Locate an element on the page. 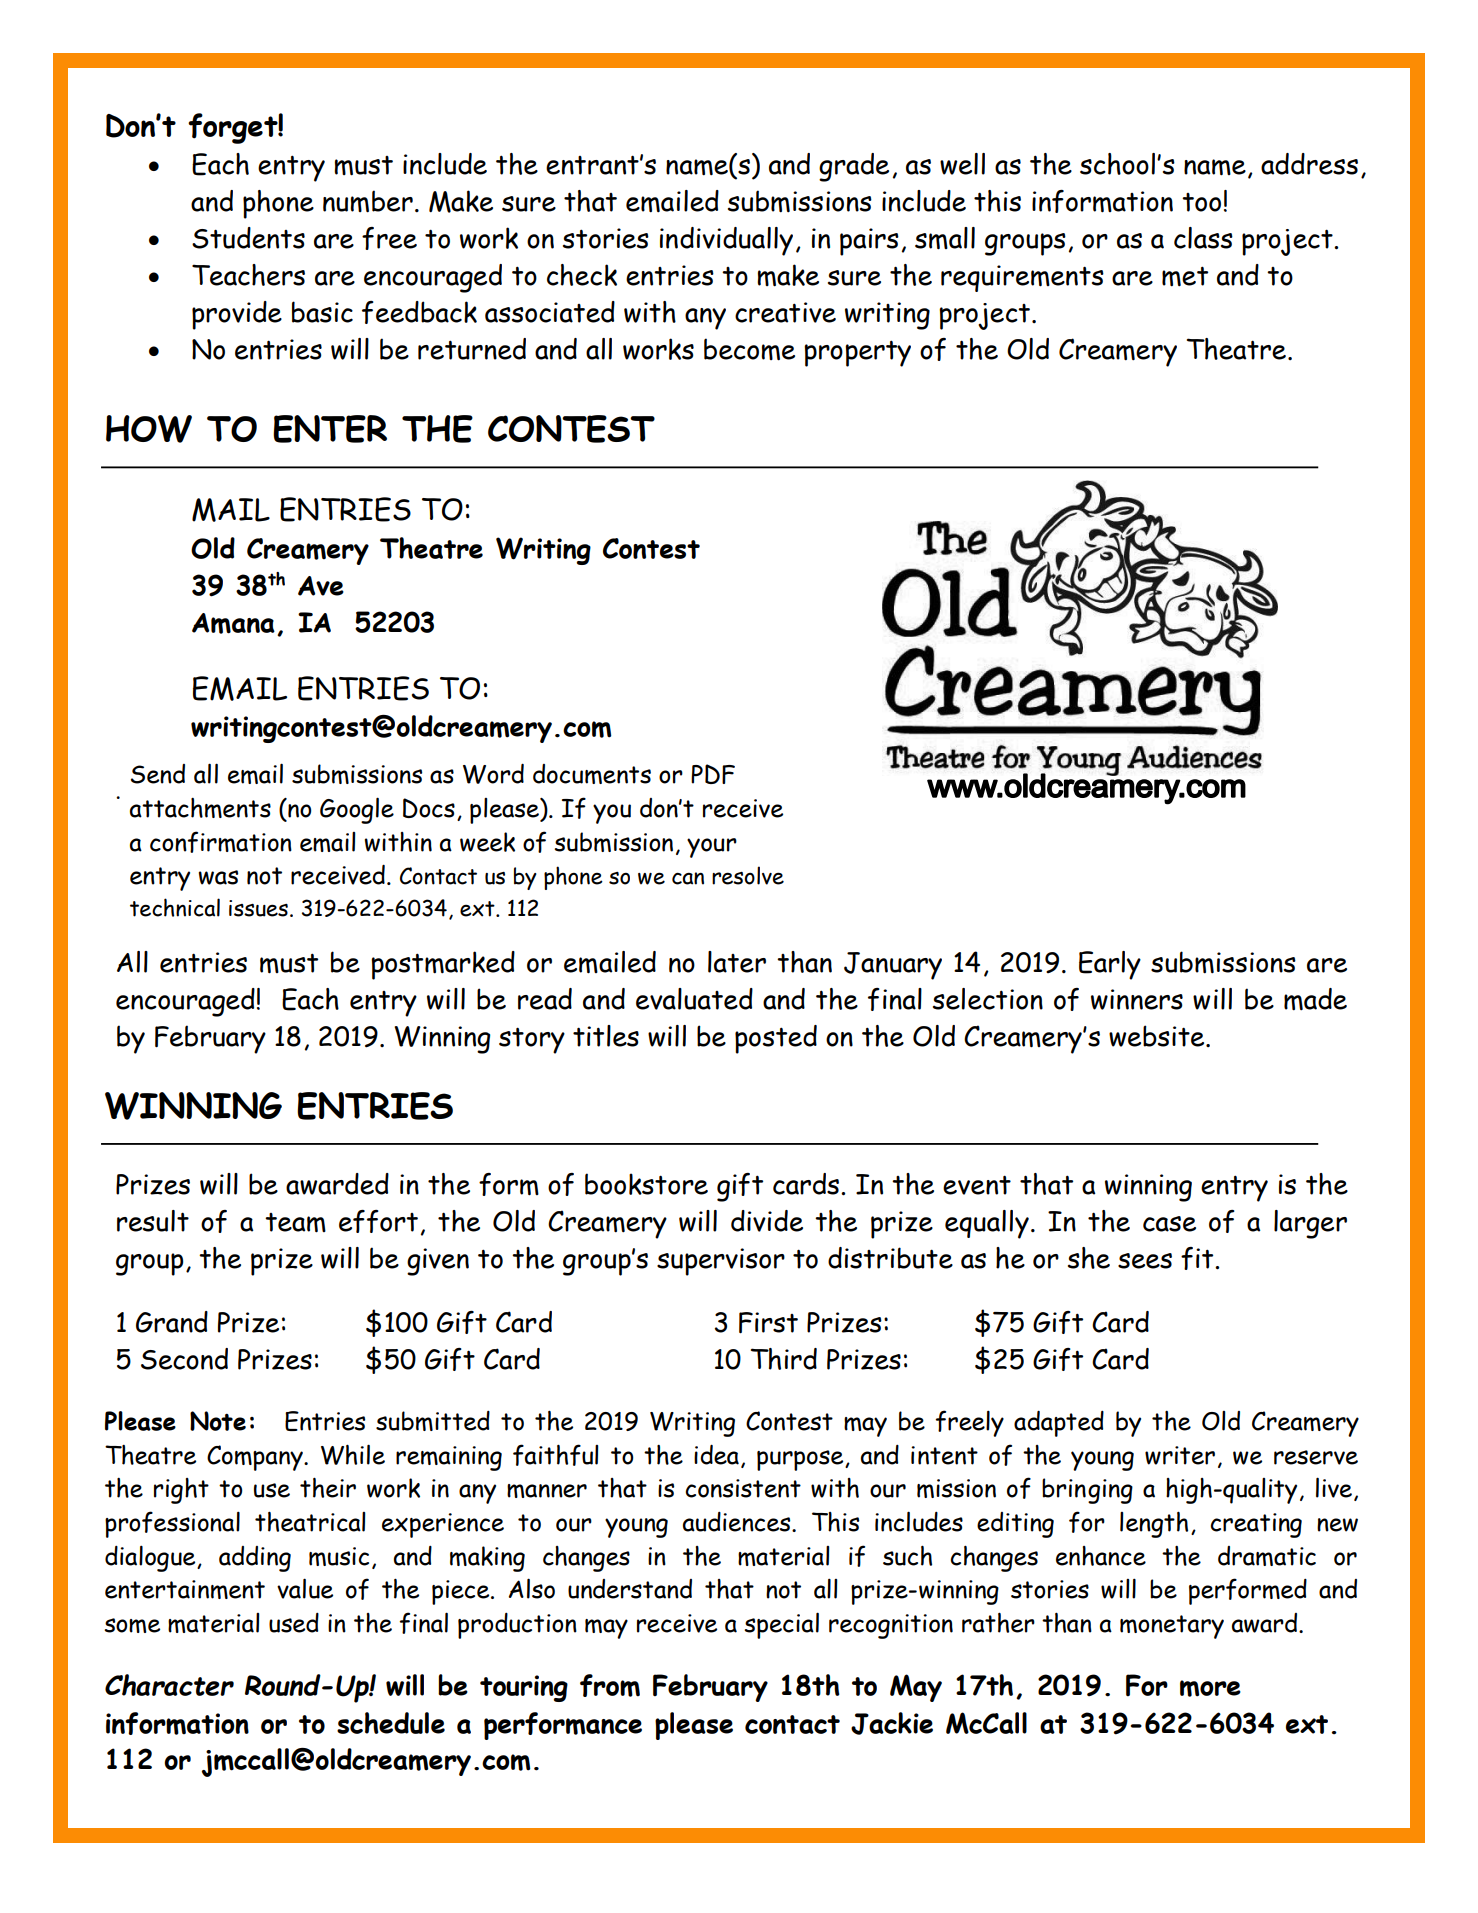  more is located at coordinates (1210, 1688).
